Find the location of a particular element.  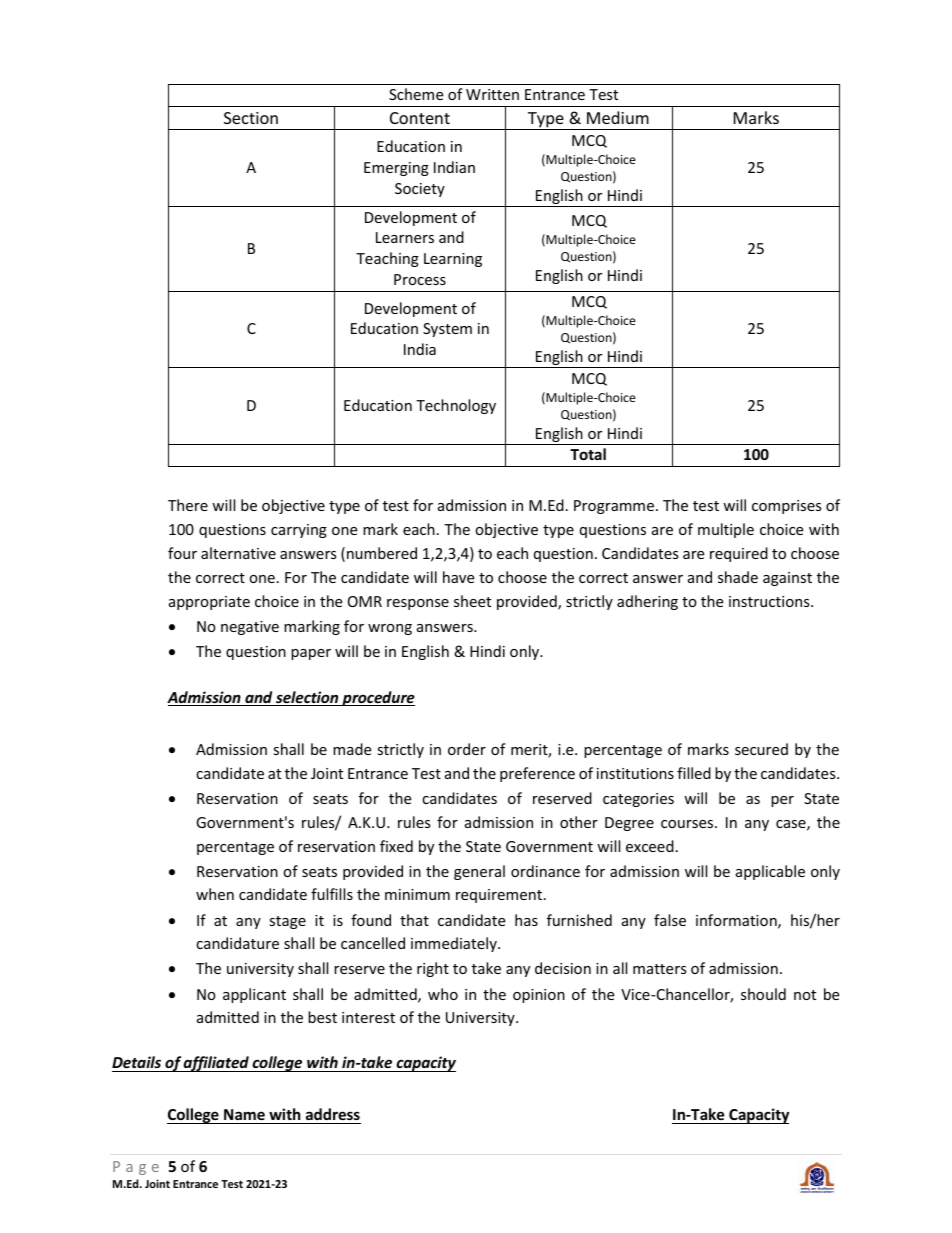

appropriate is located at coordinates (209, 603).
